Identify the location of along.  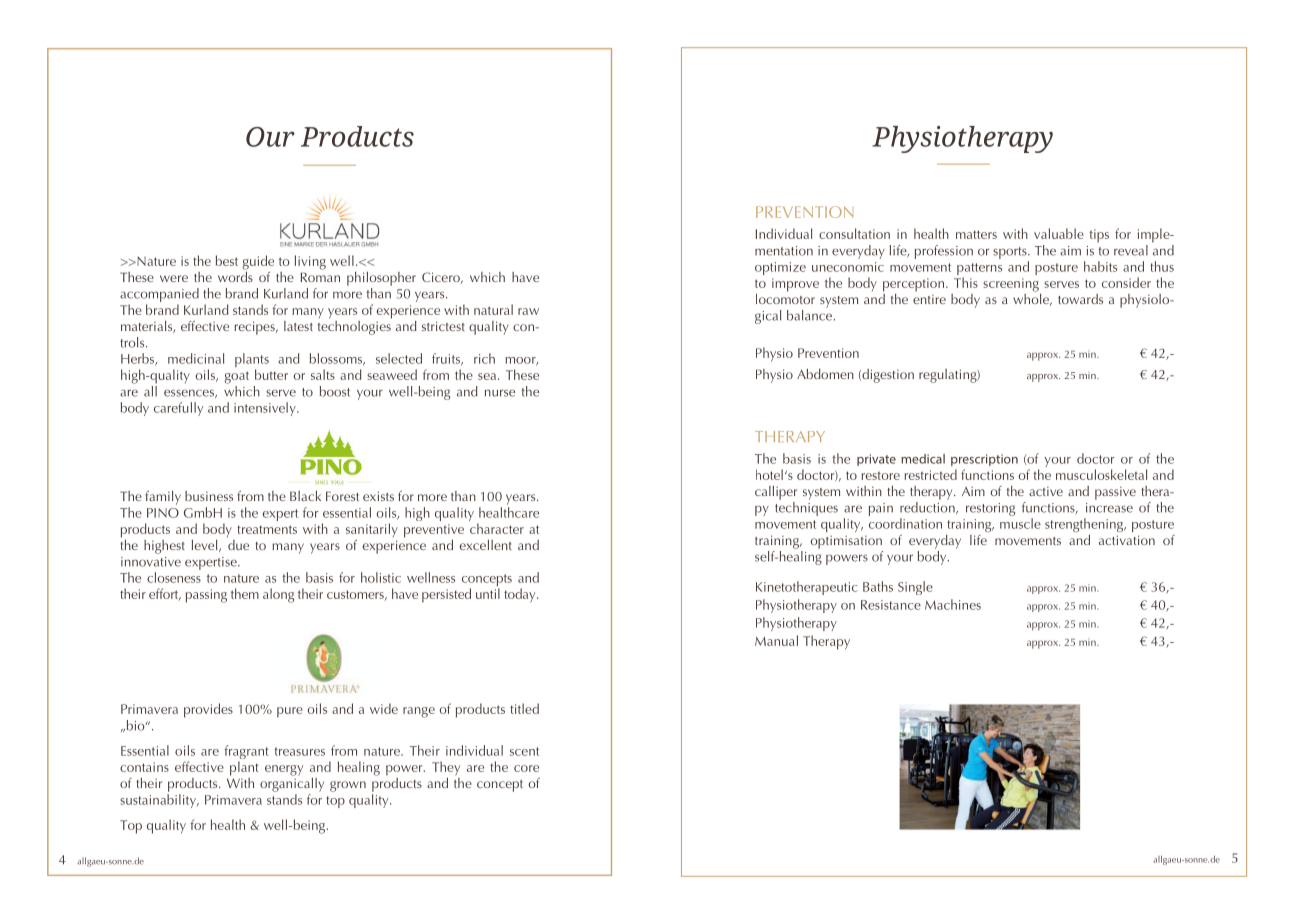
(278, 595).
